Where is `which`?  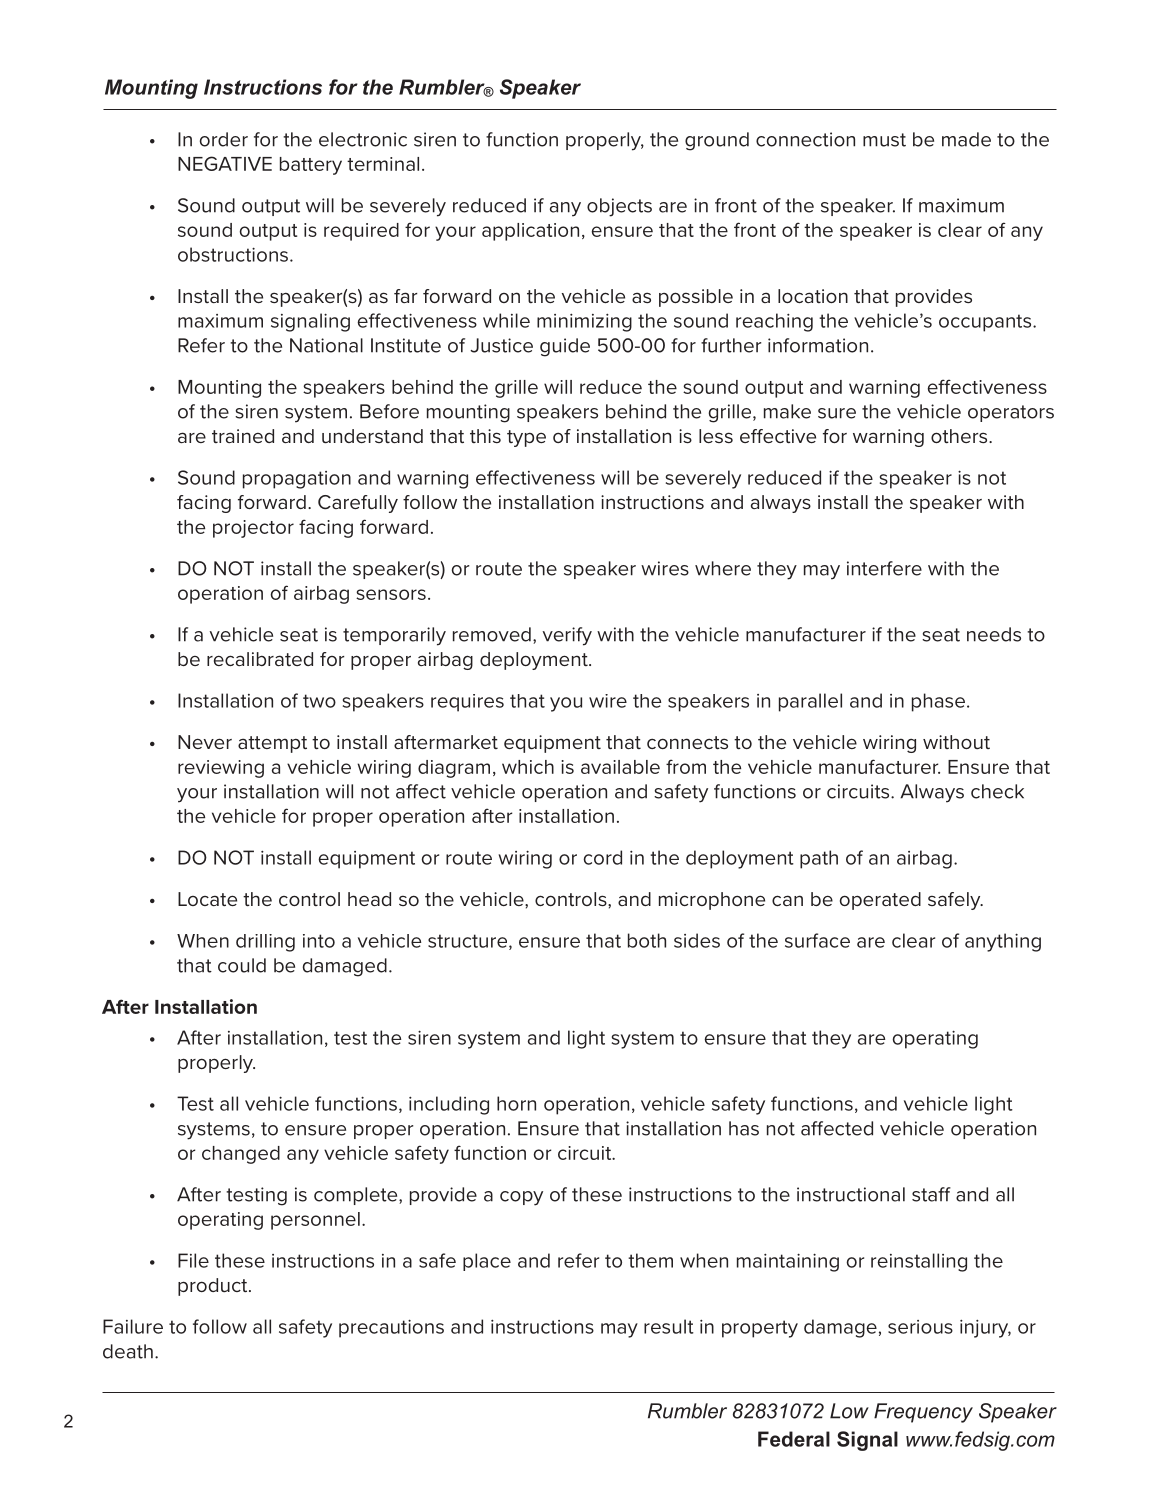 which is located at coordinates (528, 767).
